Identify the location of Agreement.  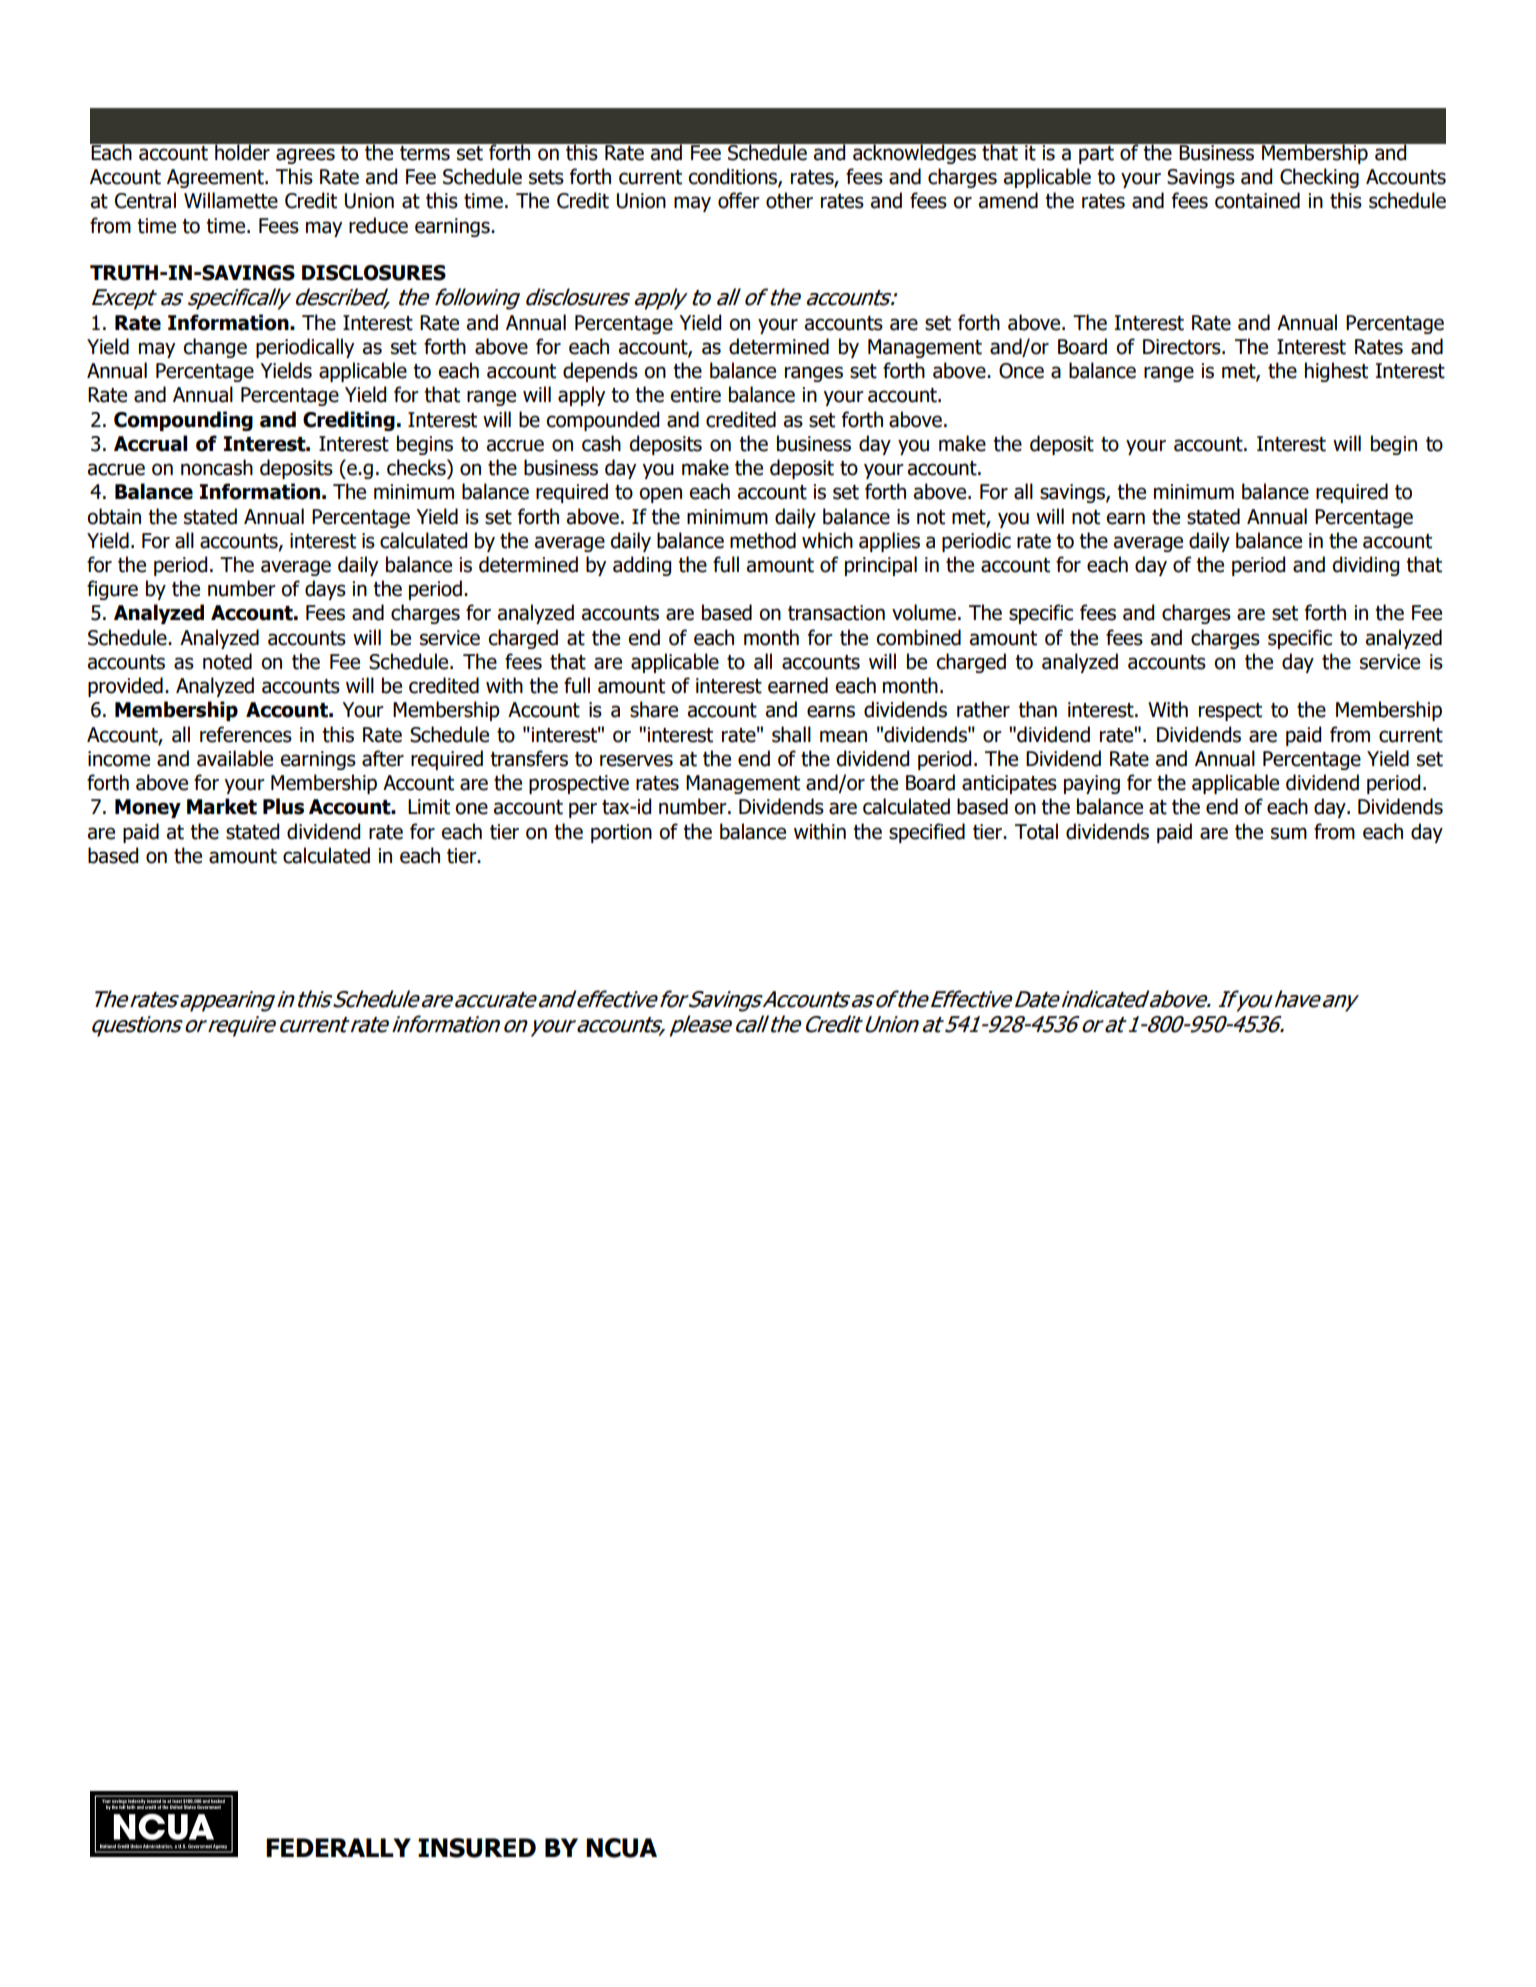
(216, 178).
